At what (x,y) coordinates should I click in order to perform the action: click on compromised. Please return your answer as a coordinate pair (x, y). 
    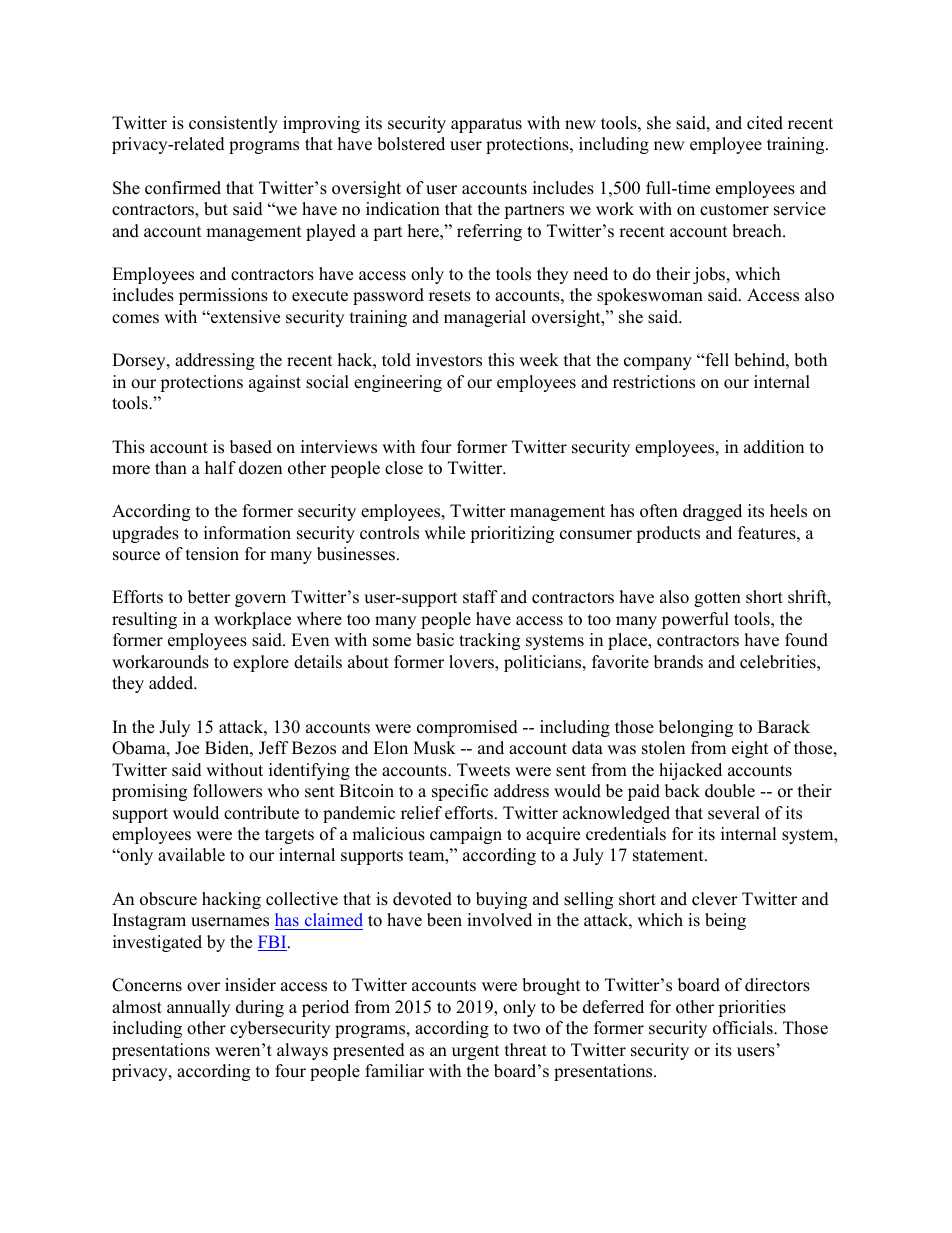
    Looking at the image, I should click on (467, 728).
